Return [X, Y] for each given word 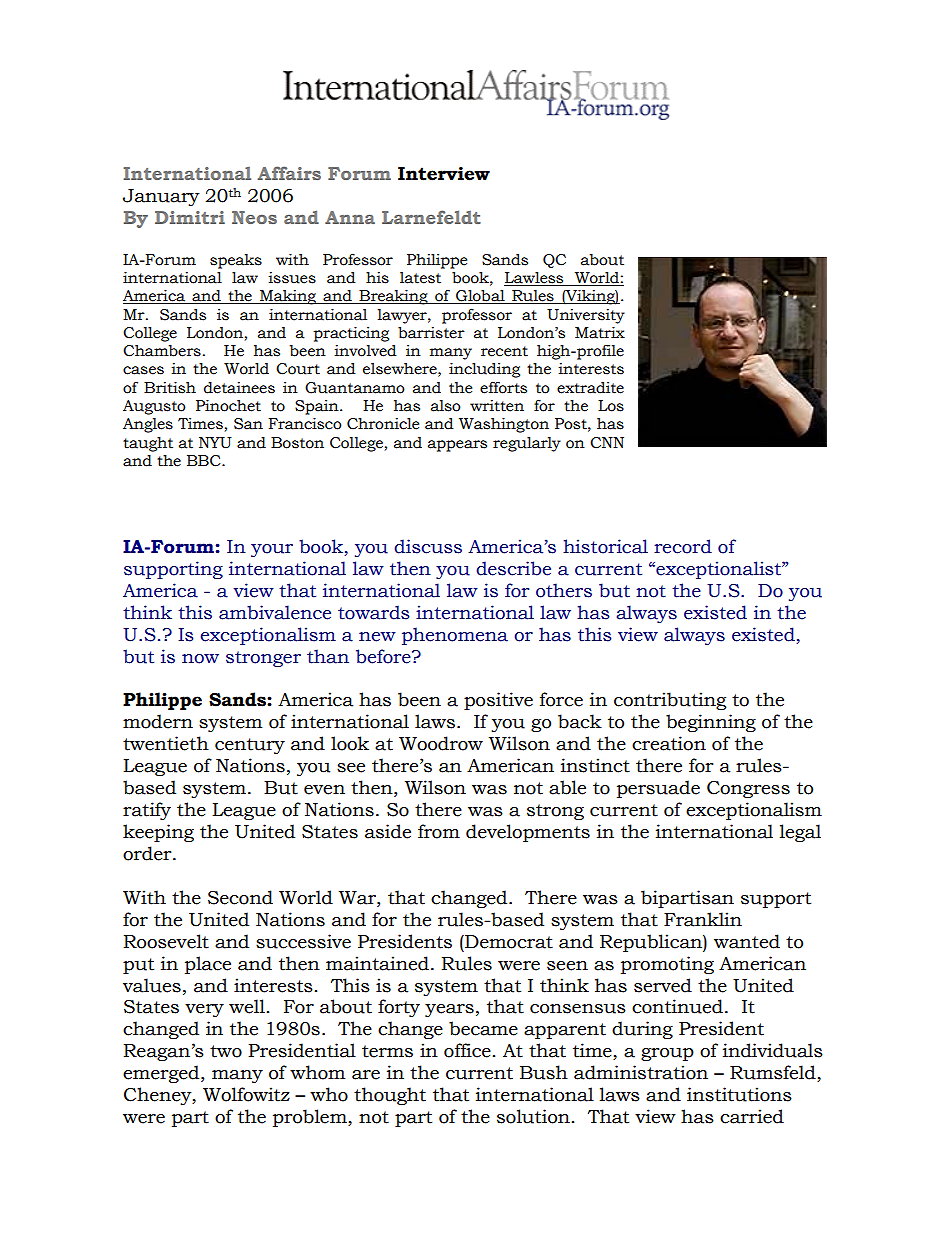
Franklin [703, 919]
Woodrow [441, 743]
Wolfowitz [246, 1094]
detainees [239, 388]
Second [240, 897]
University [586, 316]
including [484, 370]
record [683, 546]
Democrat [508, 942]
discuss [428, 546]
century [250, 746]
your [272, 550]
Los [611, 406]
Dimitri [190, 217]
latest [420, 278]
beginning [711, 723]
